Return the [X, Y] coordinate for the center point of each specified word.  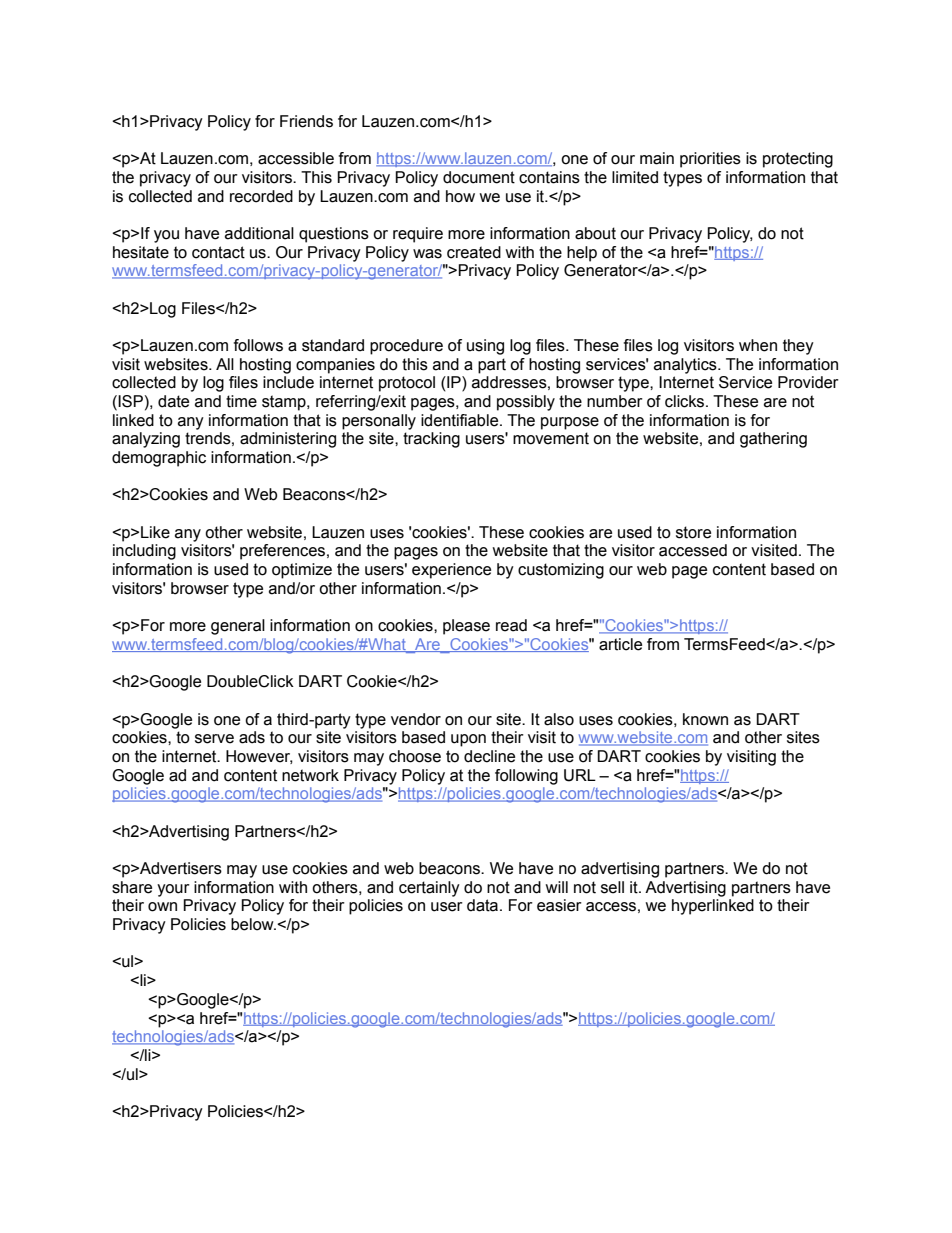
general [238, 627]
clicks [686, 401]
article [620, 644]
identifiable [461, 420]
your [173, 890]
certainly [429, 889]
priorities [710, 160]
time [241, 401]
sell [612, 887]
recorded [261, 196]
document [479, 177]
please [466, 627]
